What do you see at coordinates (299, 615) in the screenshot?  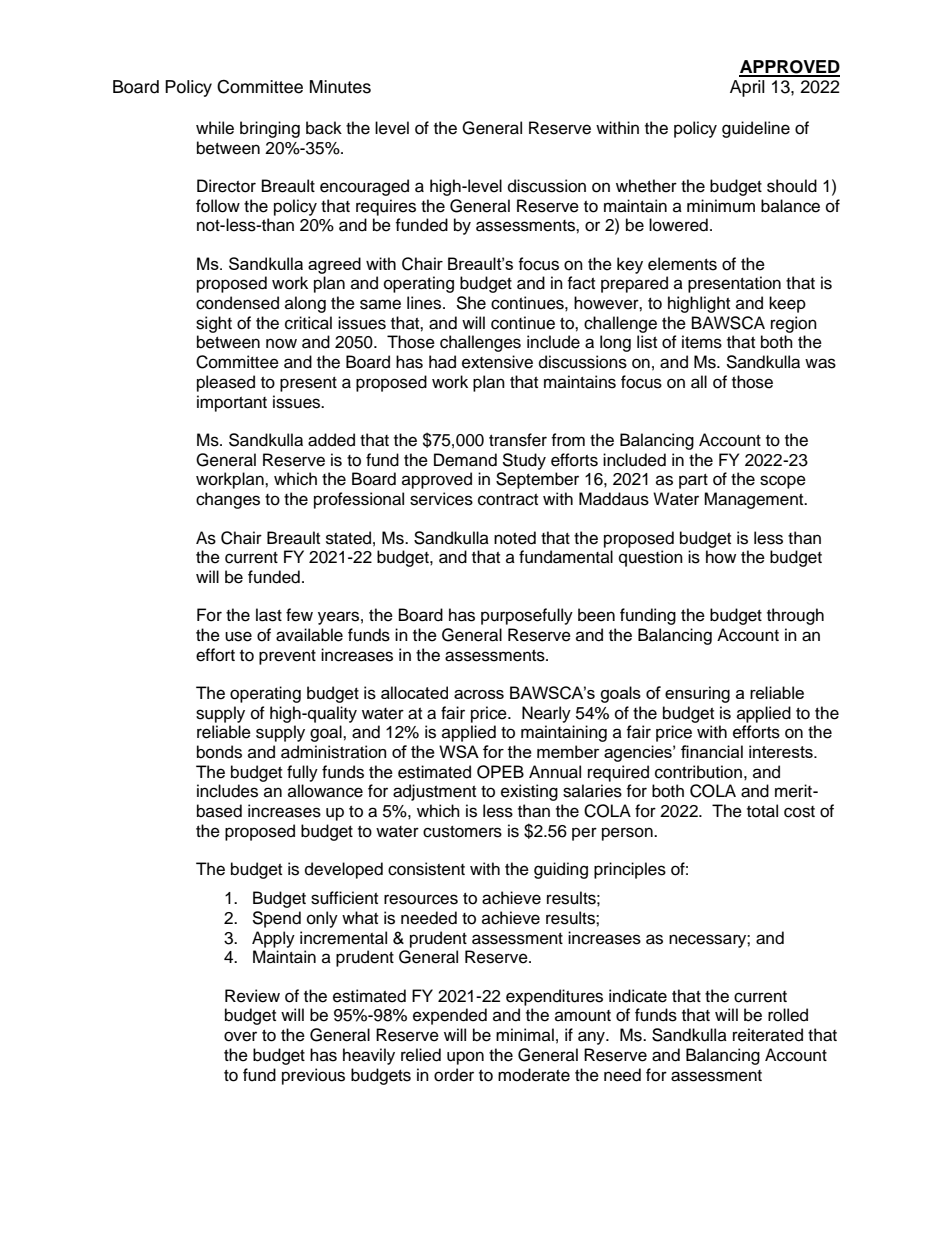 I see `few` at bounding box center [299, 615].
